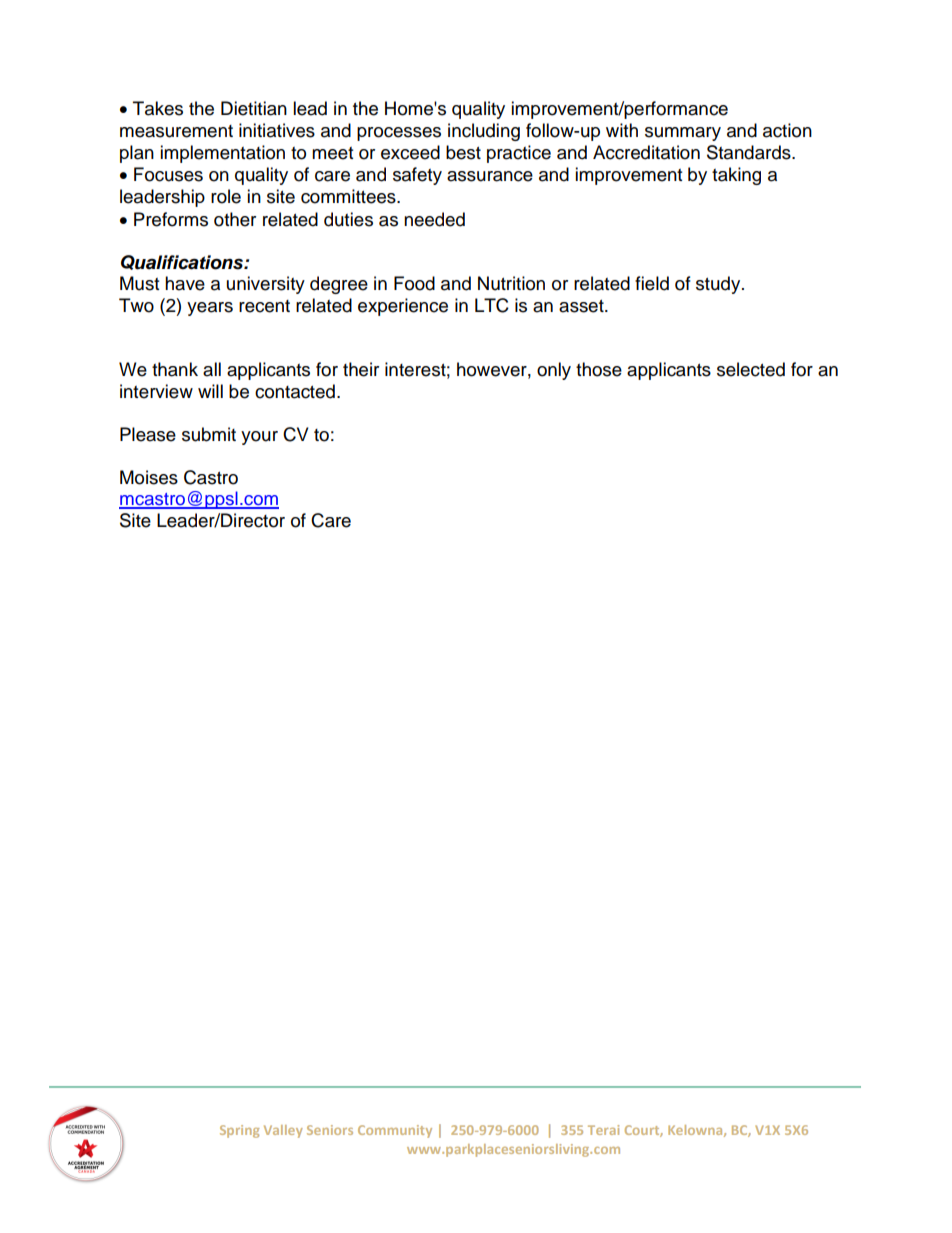  What do you see at coordinates (222, 154) in the document?
I see `implementation` at bounding box center [222, 154].
